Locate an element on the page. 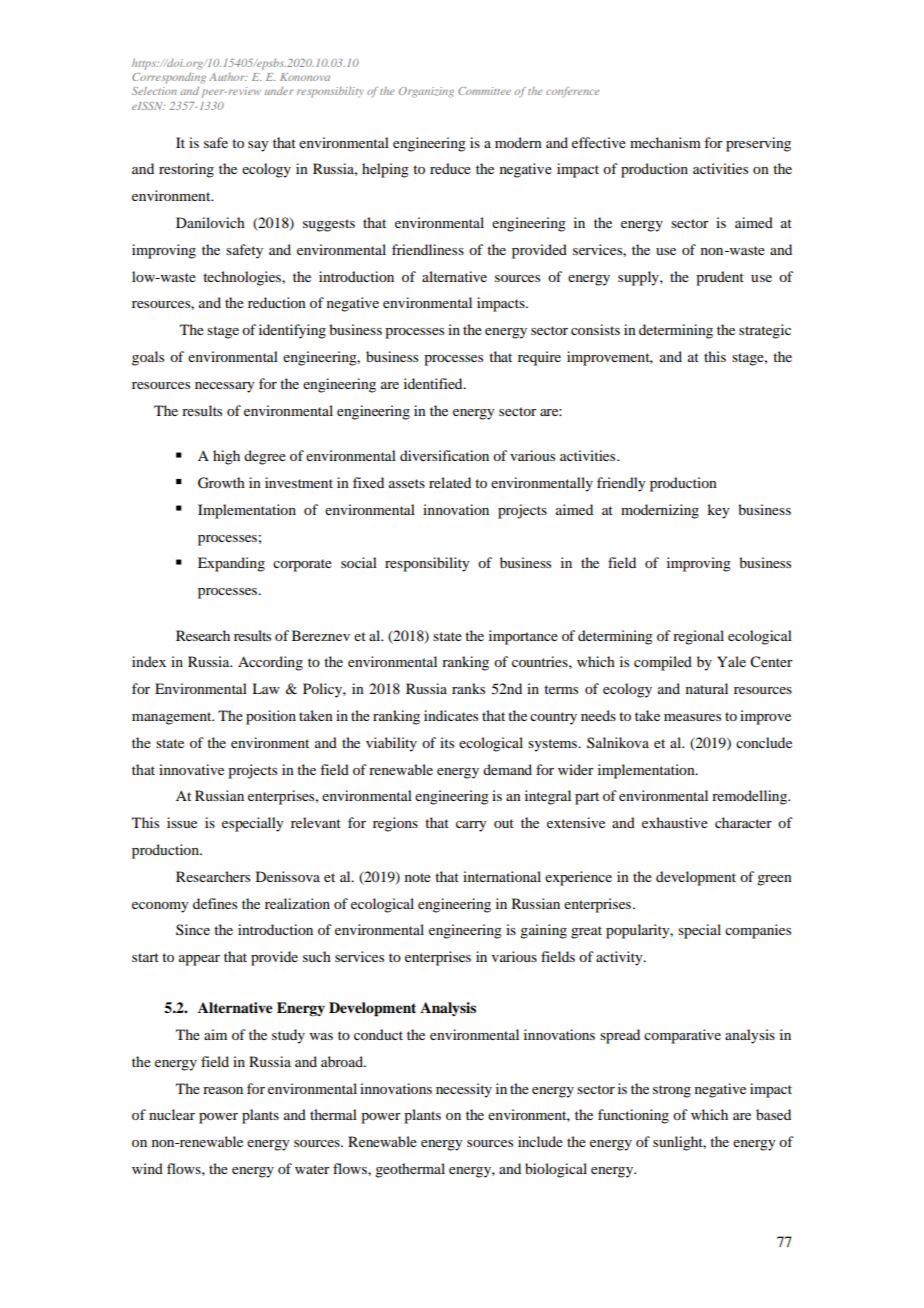 The height and width of the document is (1308, 924). defines is located at coordinates (215, 903).
